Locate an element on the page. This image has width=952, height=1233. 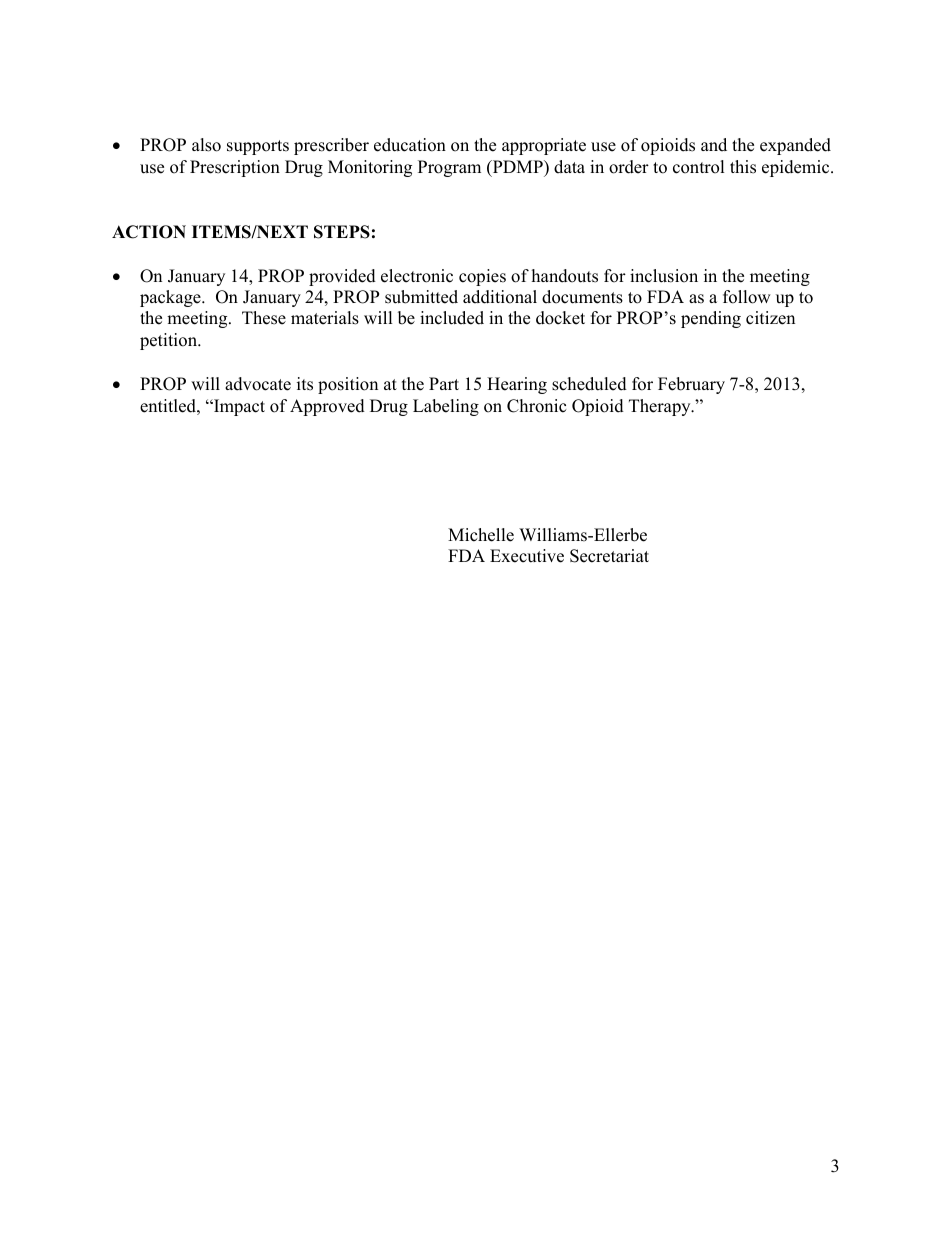
Labeling is located at coordinates (446, 407).
